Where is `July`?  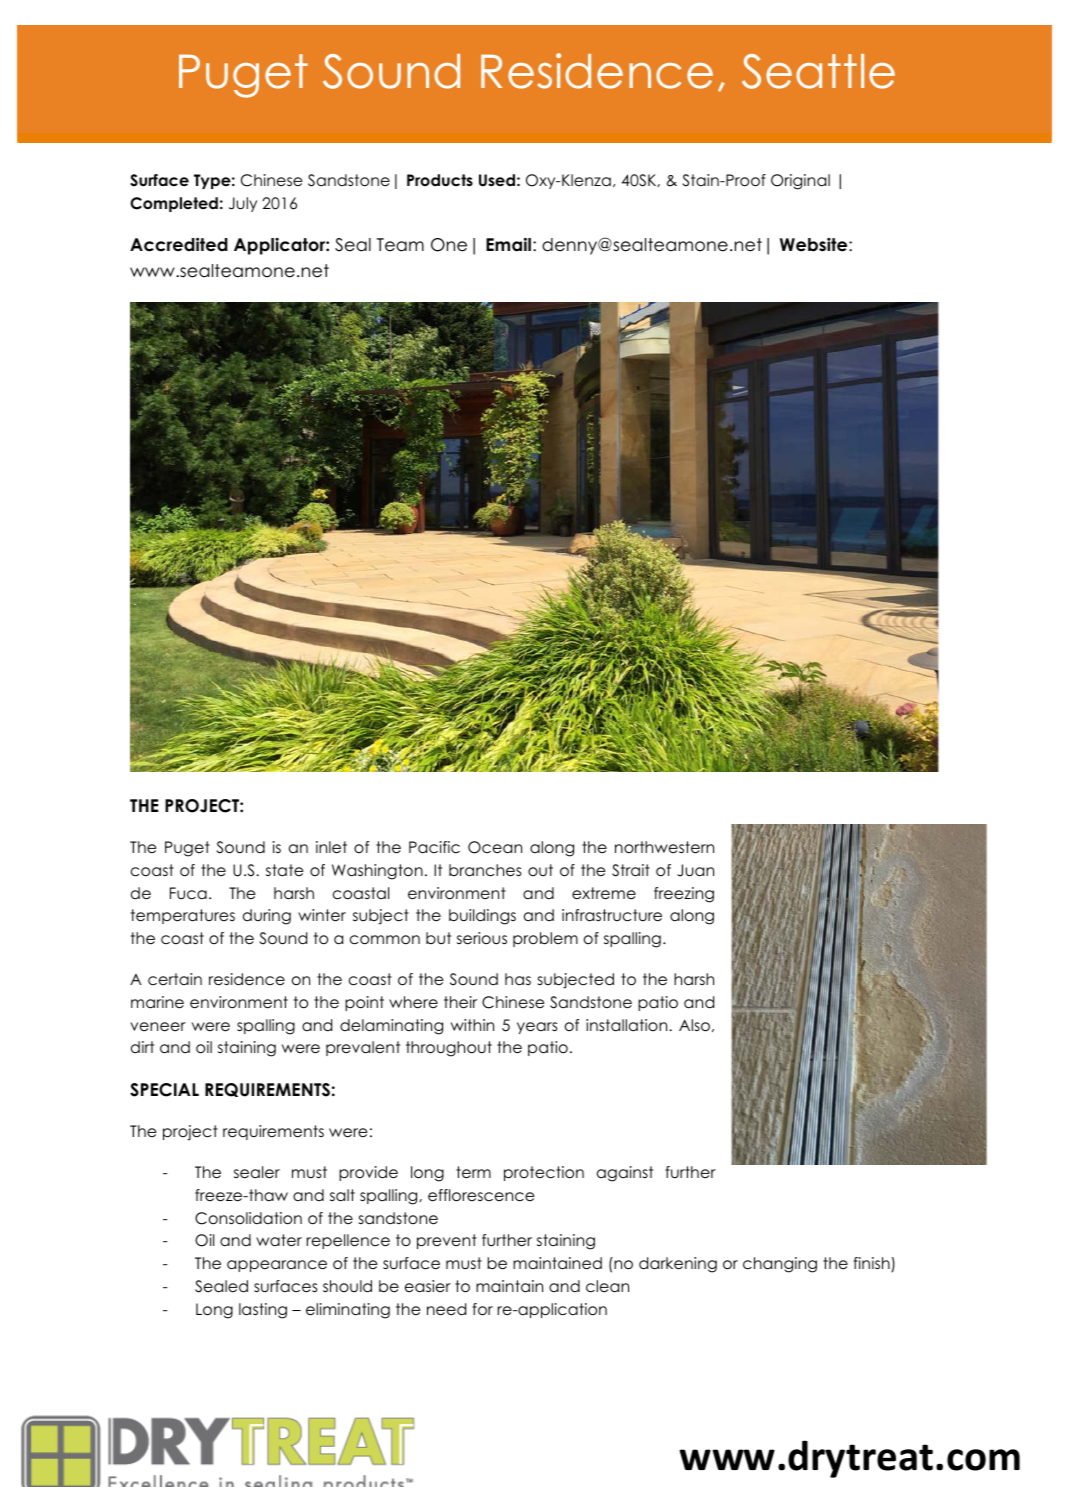
July is located at coordinates (243, 204).
